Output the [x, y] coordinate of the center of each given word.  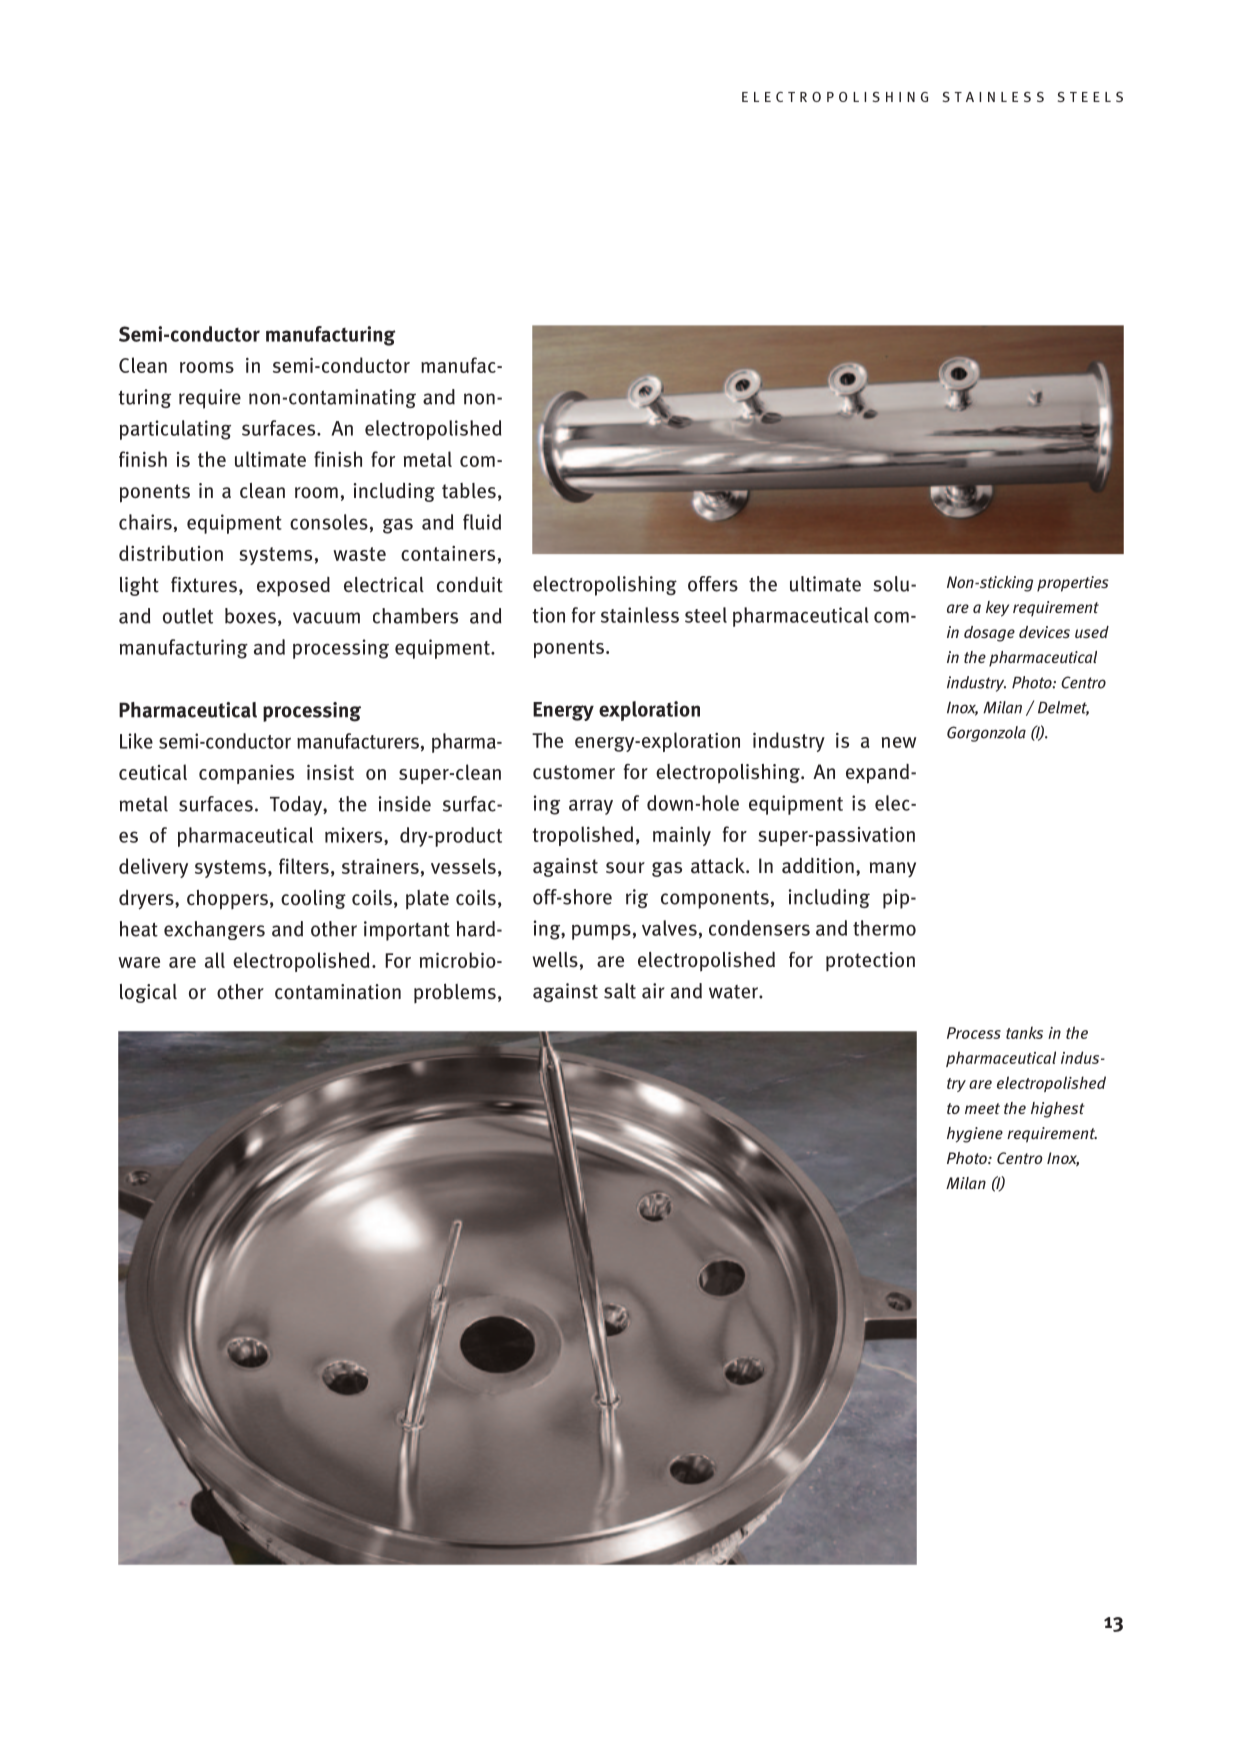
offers [713, 584]
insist [330, 772]
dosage [989, 634]
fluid [482, 522]
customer [574, 772]
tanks [1024, 1032]
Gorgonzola [986, 734]
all [215, 960]
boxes [250, 616]
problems [455, 993]
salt [620, 991]
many [893, 869]
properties [1073, 584]
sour [625, 868]
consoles [329, 522]
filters [304, 866]
